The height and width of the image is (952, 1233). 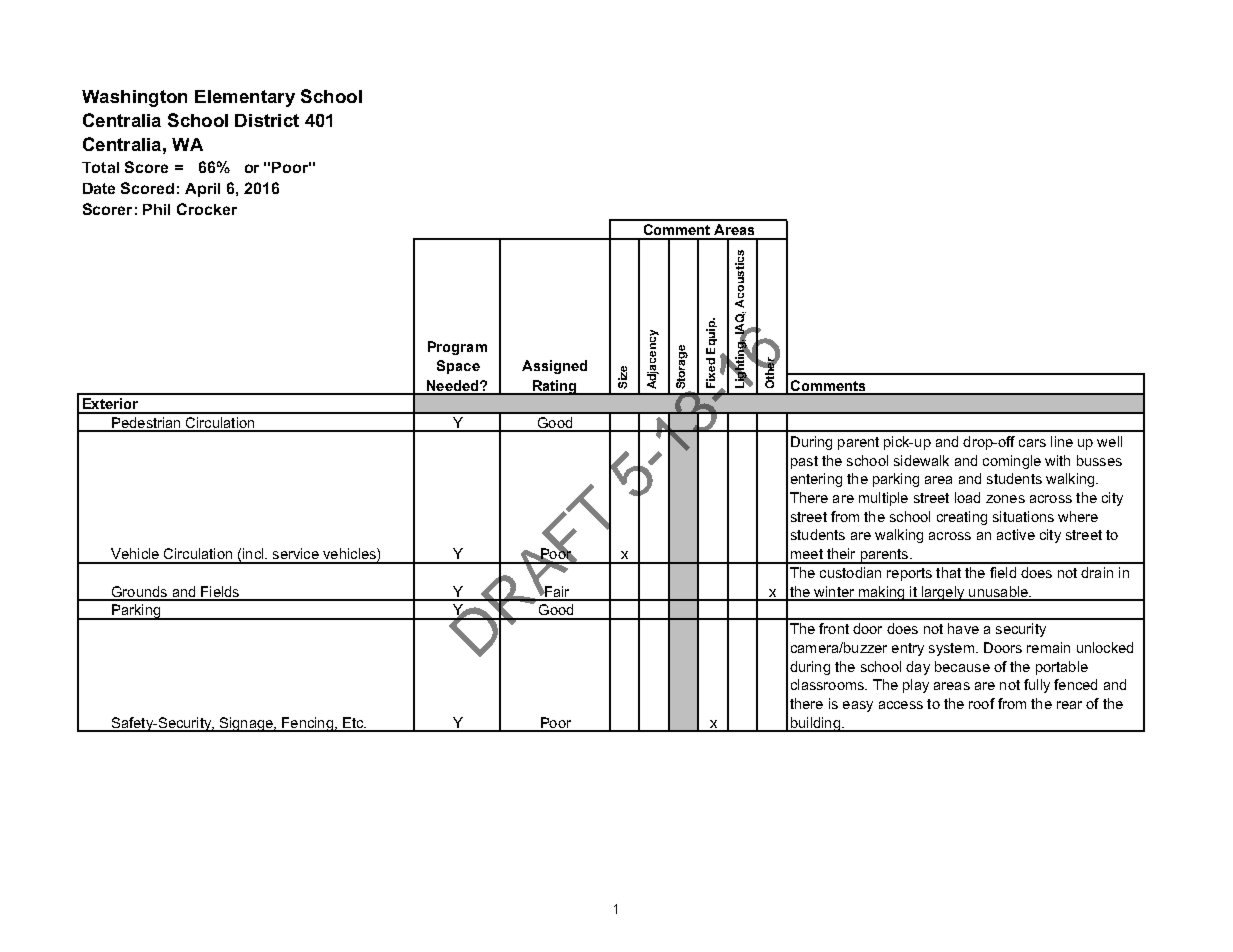 I want to click on cars, so click(x=1032, y=443).
